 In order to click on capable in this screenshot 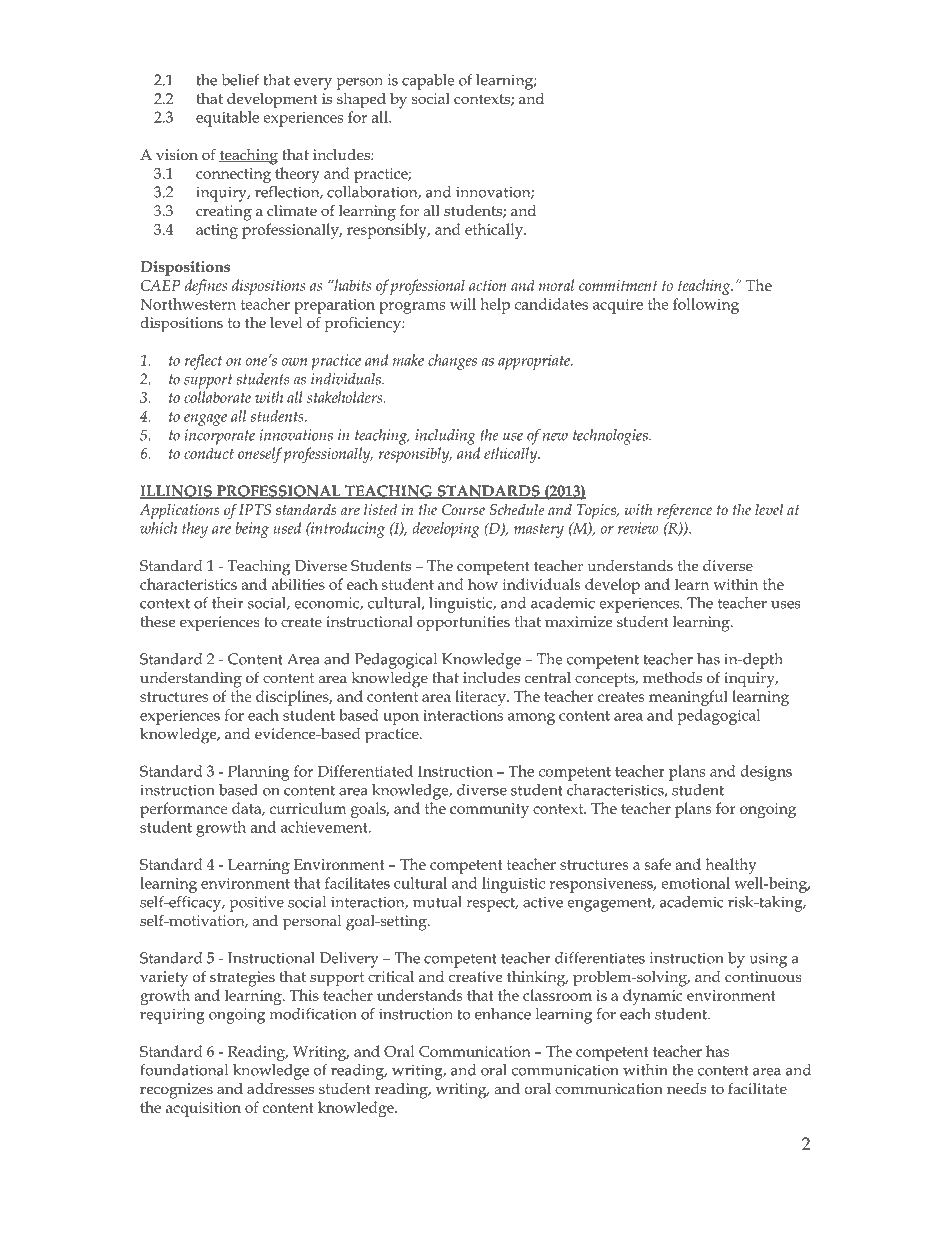, I will do `click(428, 82)`.
